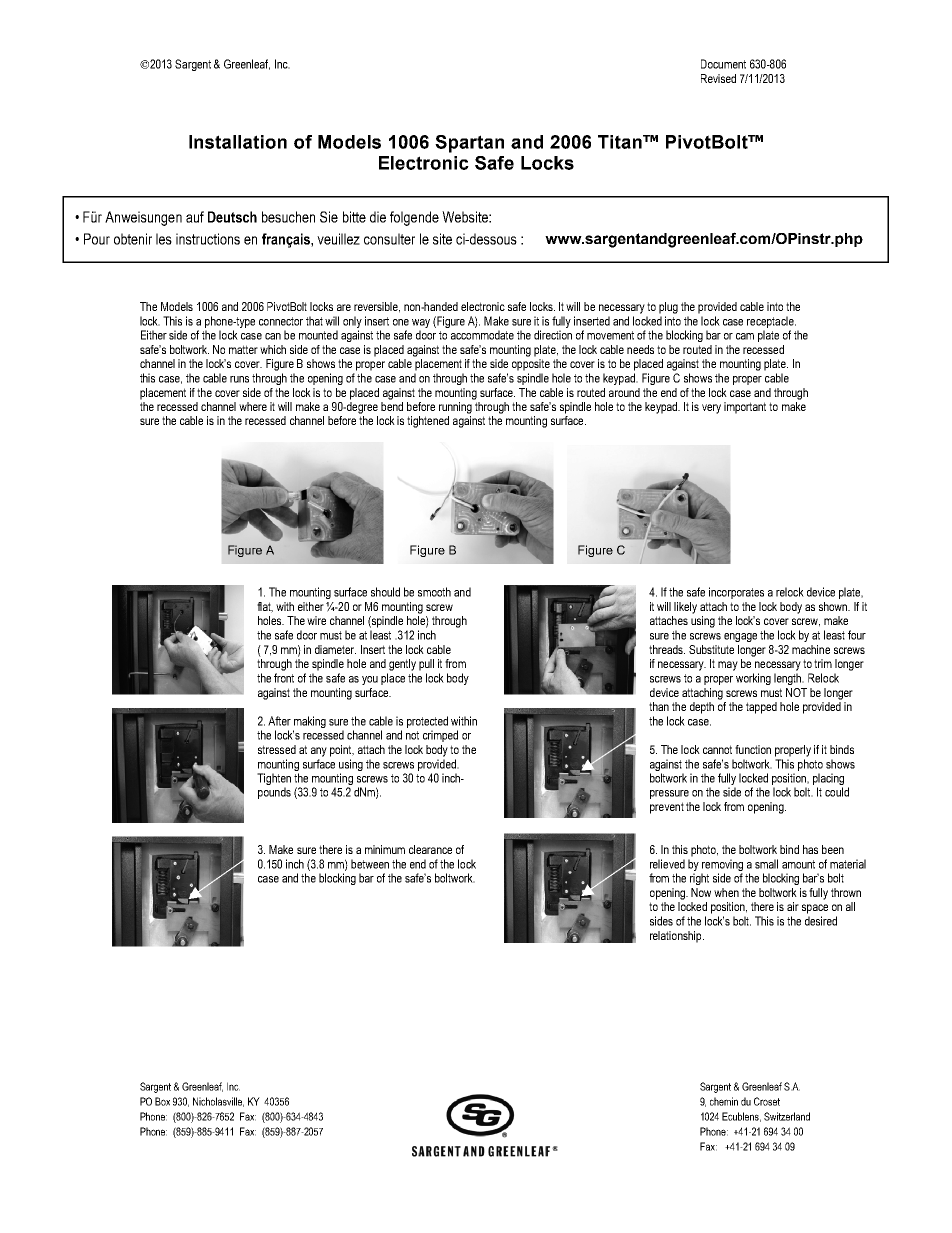 The height and width of the screenshot is (1233, 952). Describe the element at coordinates (469, 144) in the screenshot. I see `Spartan` at that location.
